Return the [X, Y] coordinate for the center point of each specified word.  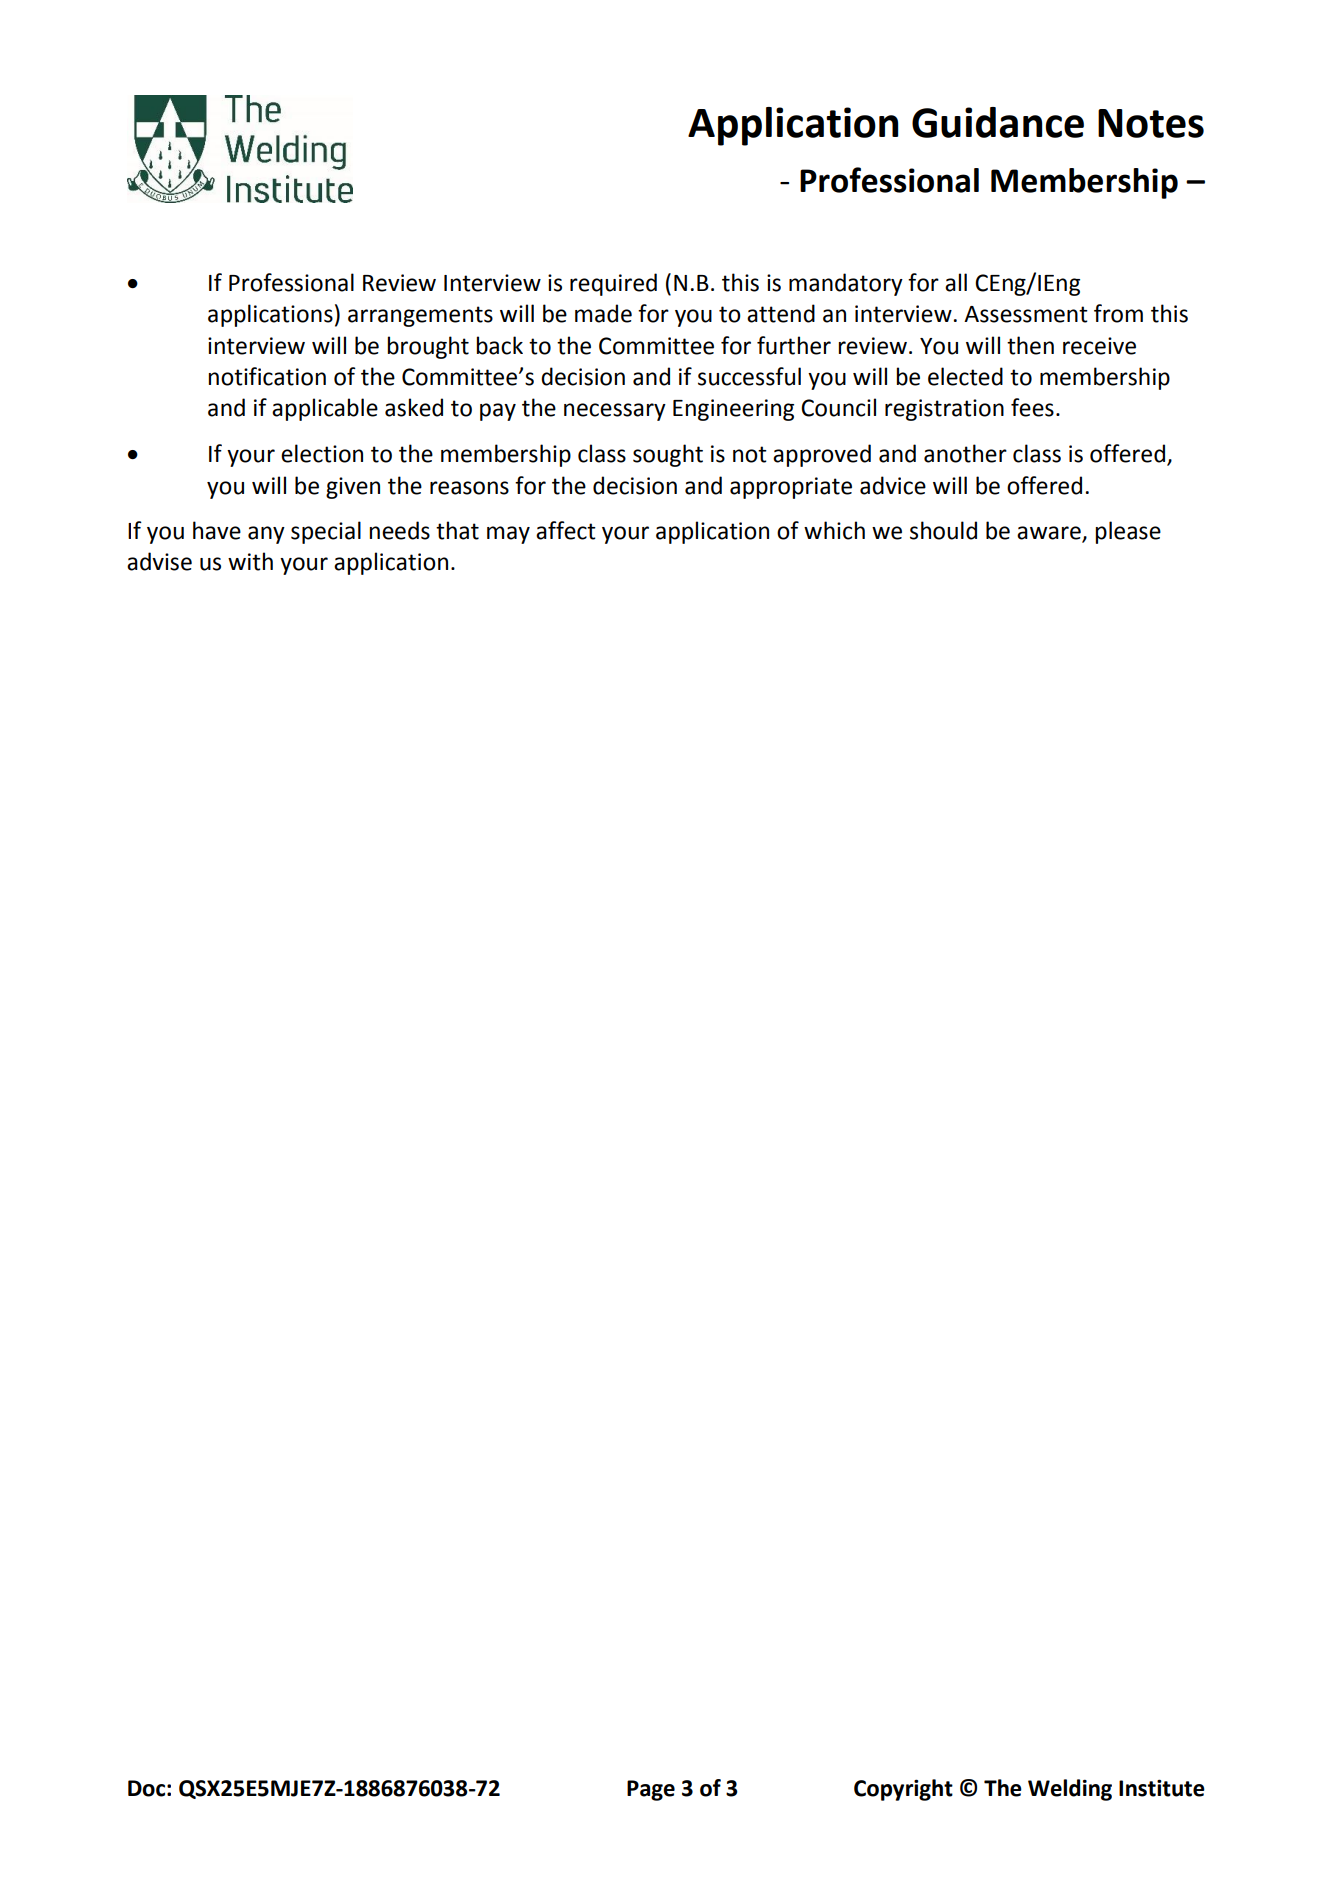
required [613, 284]
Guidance [998, 122]
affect [566, 530]
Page [651, 1790]
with [250, 561]
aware [1049, 533]
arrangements [420, 316]
